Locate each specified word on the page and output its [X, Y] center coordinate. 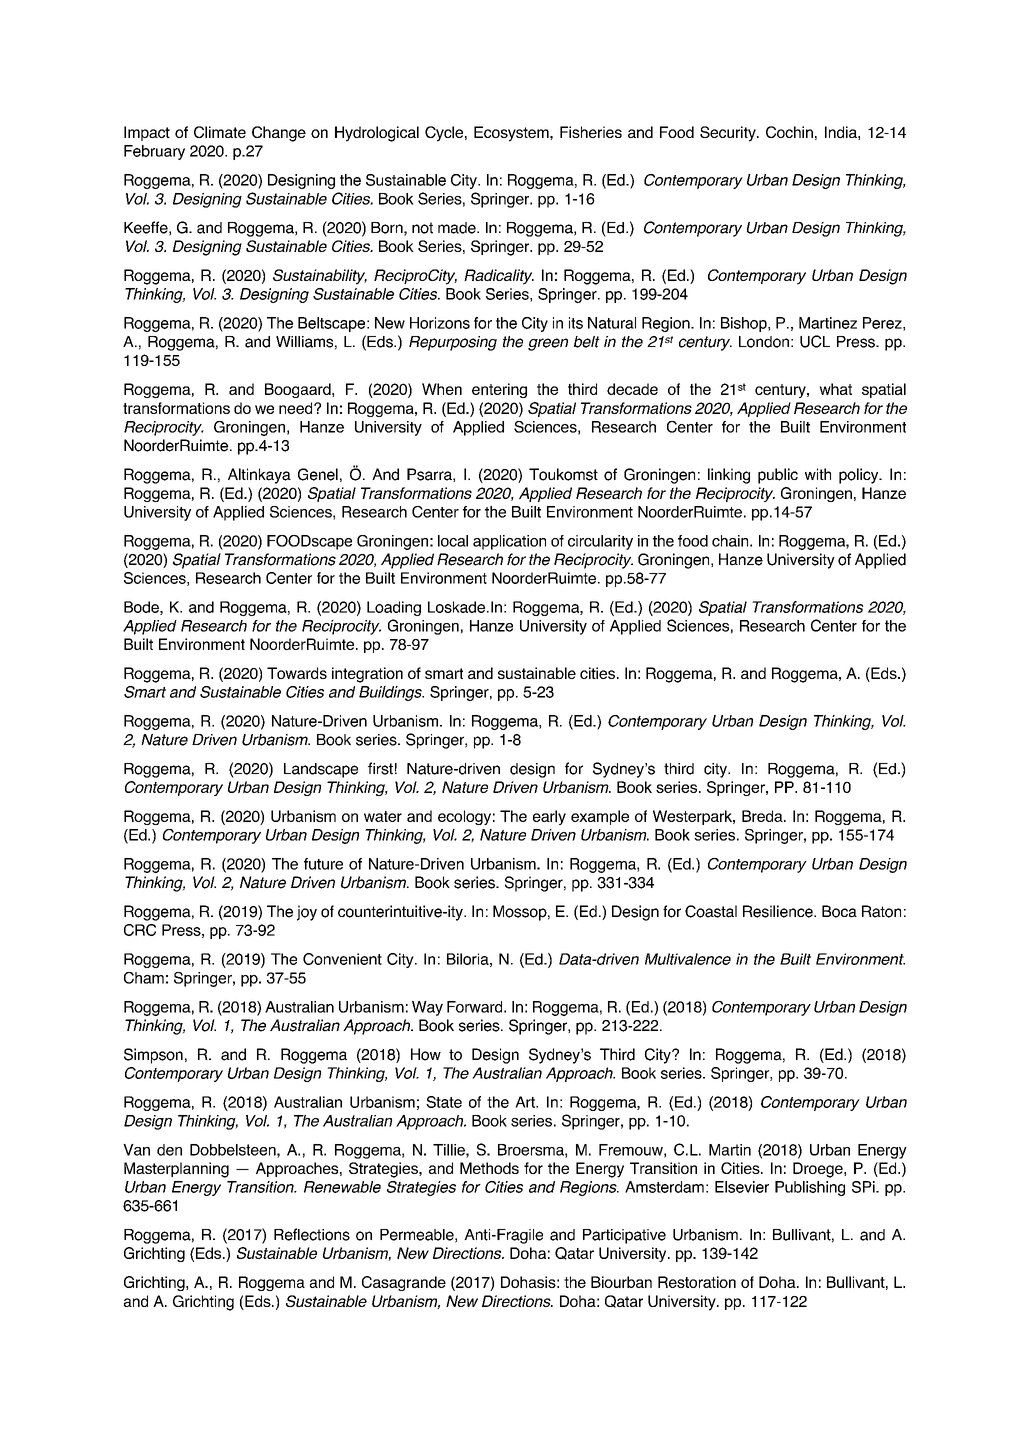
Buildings [391, 693]
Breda [763, 816]
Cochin [789, 132]
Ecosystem [512, 134]
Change [279, 134]
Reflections [312, 1234]
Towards [297, 673]
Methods [489, 1168]
